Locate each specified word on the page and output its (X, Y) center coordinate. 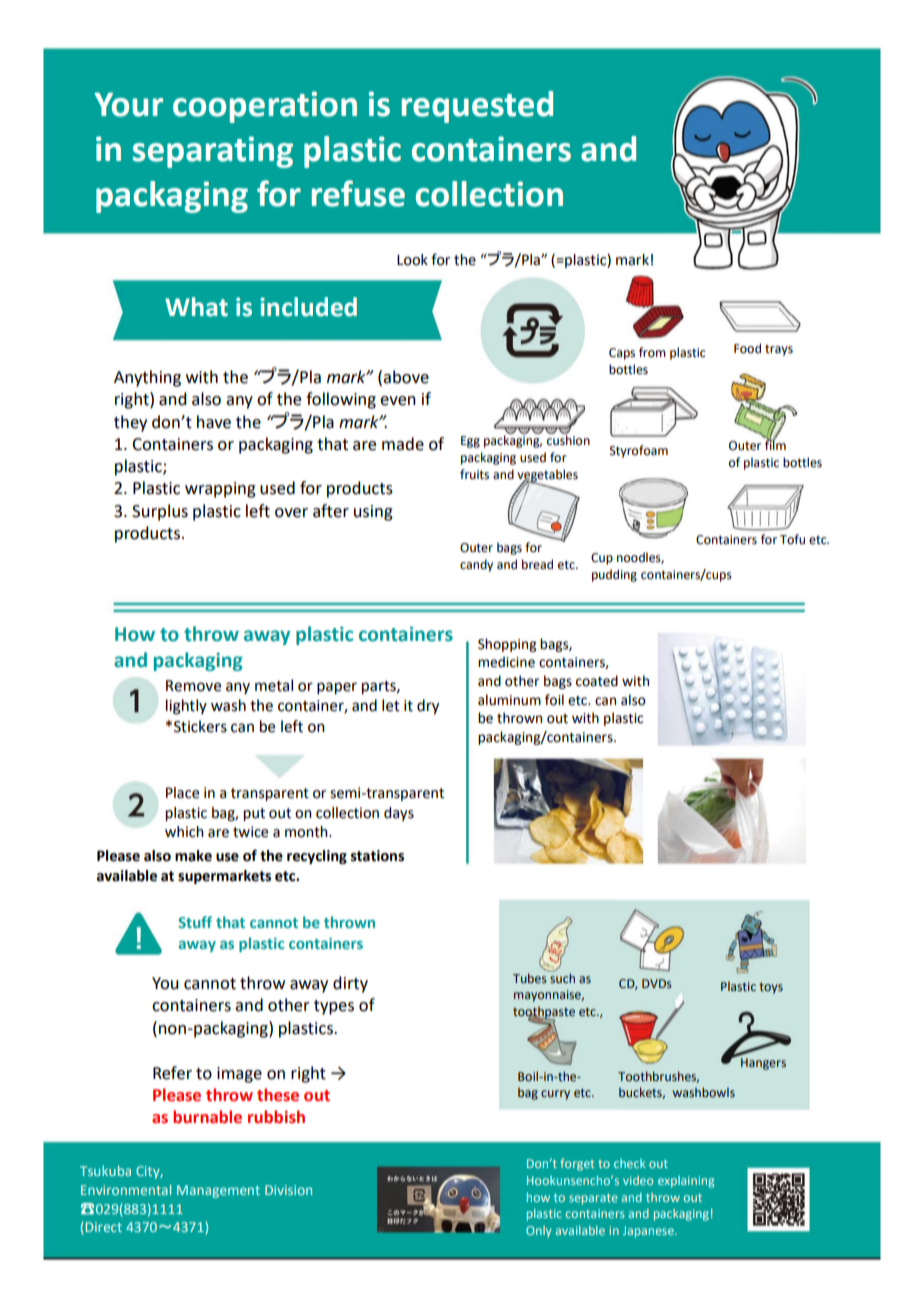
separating (213, 152)
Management (218, 1191)
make (193, 856)
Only (539, 1232)
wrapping (220, 490)
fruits (474, 474)
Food (747, 348)
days (399, 814)
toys (771, 988)
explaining (686, 1182)
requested (477, 107)
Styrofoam (639, 451)
